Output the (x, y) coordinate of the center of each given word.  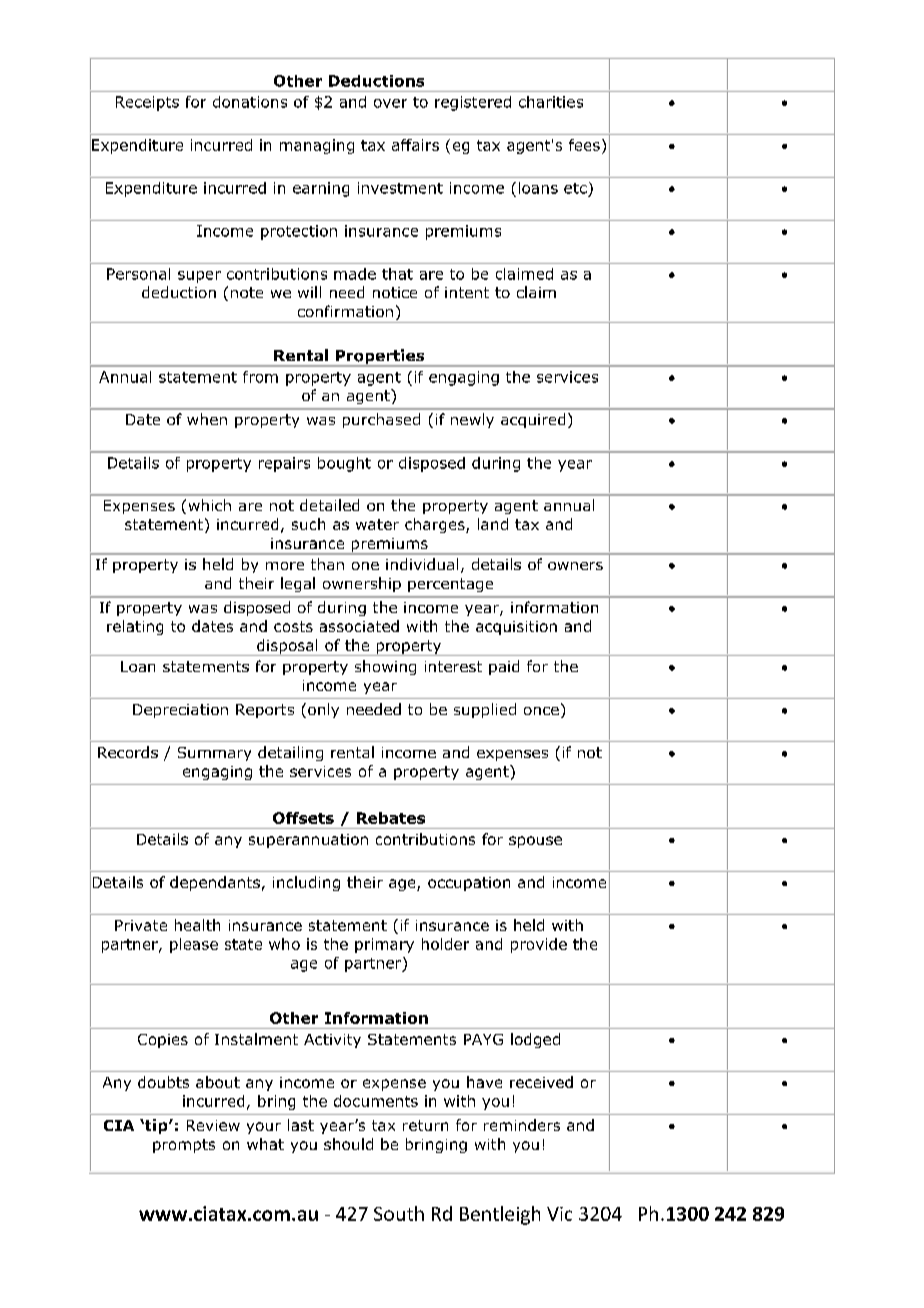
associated (359, 626)
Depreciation (180, 711)
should (348, 1144)
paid (504, 667)
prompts (184, 1146)
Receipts (147, 103)
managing (317, 146)
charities (551, 102)
